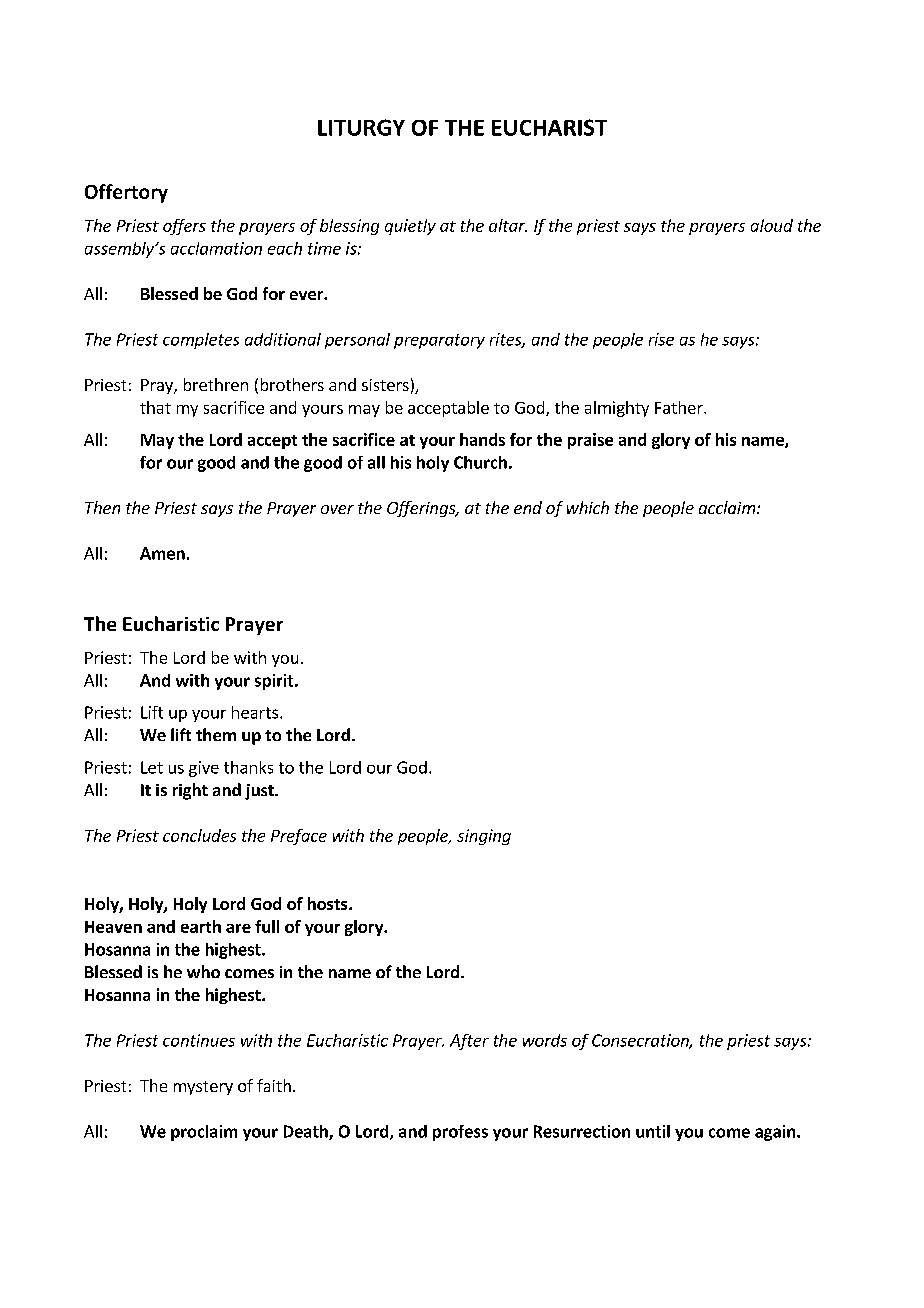  Describe the element at coordinates (203, 1088) in the screenshot. I see `mystery` at that location.
